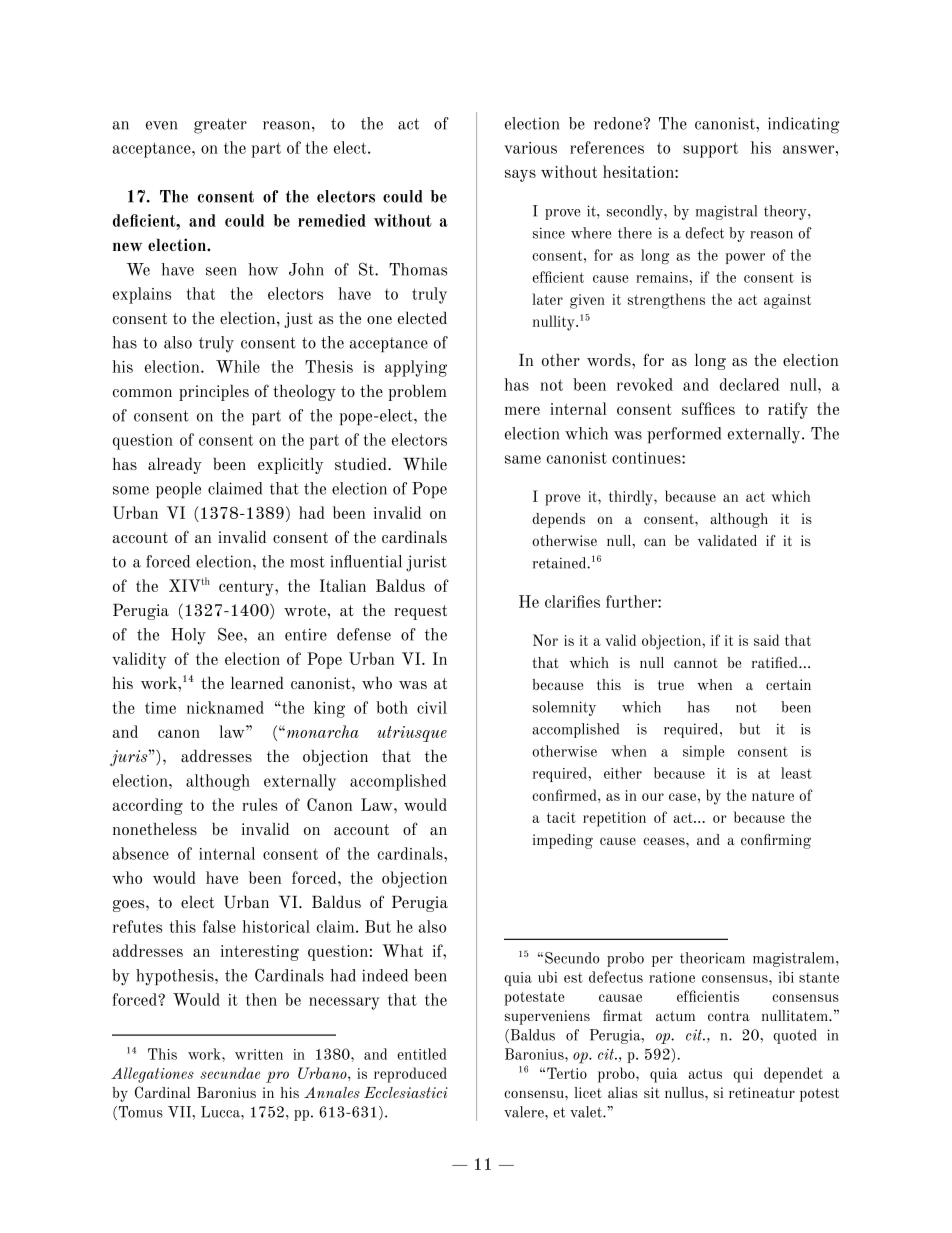 This screenshot has width=952, height=1233. Describe the element at coordinates (220, 126) in the screenshot. I see `greater` at that location.
